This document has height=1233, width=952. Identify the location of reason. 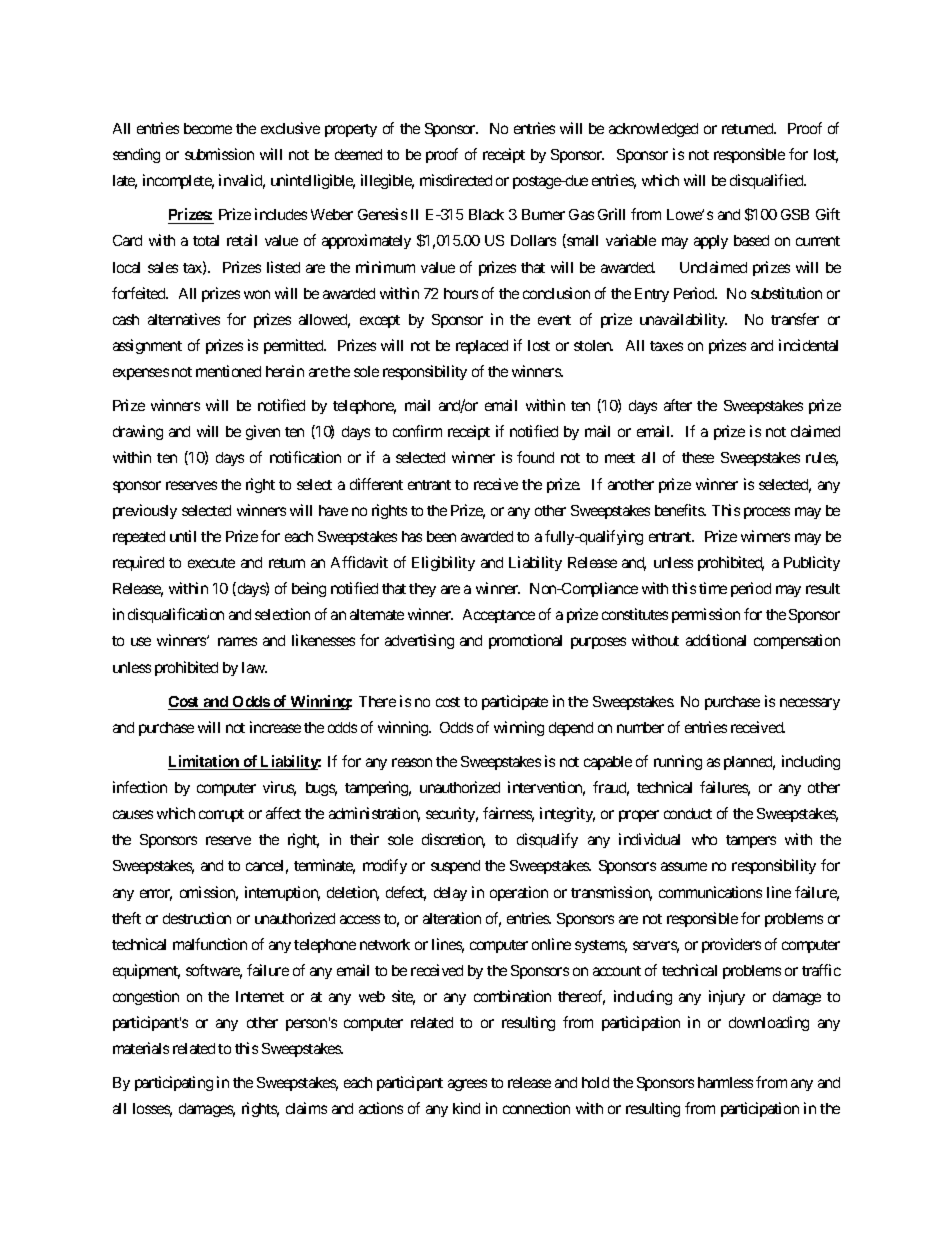
(412, 762).
